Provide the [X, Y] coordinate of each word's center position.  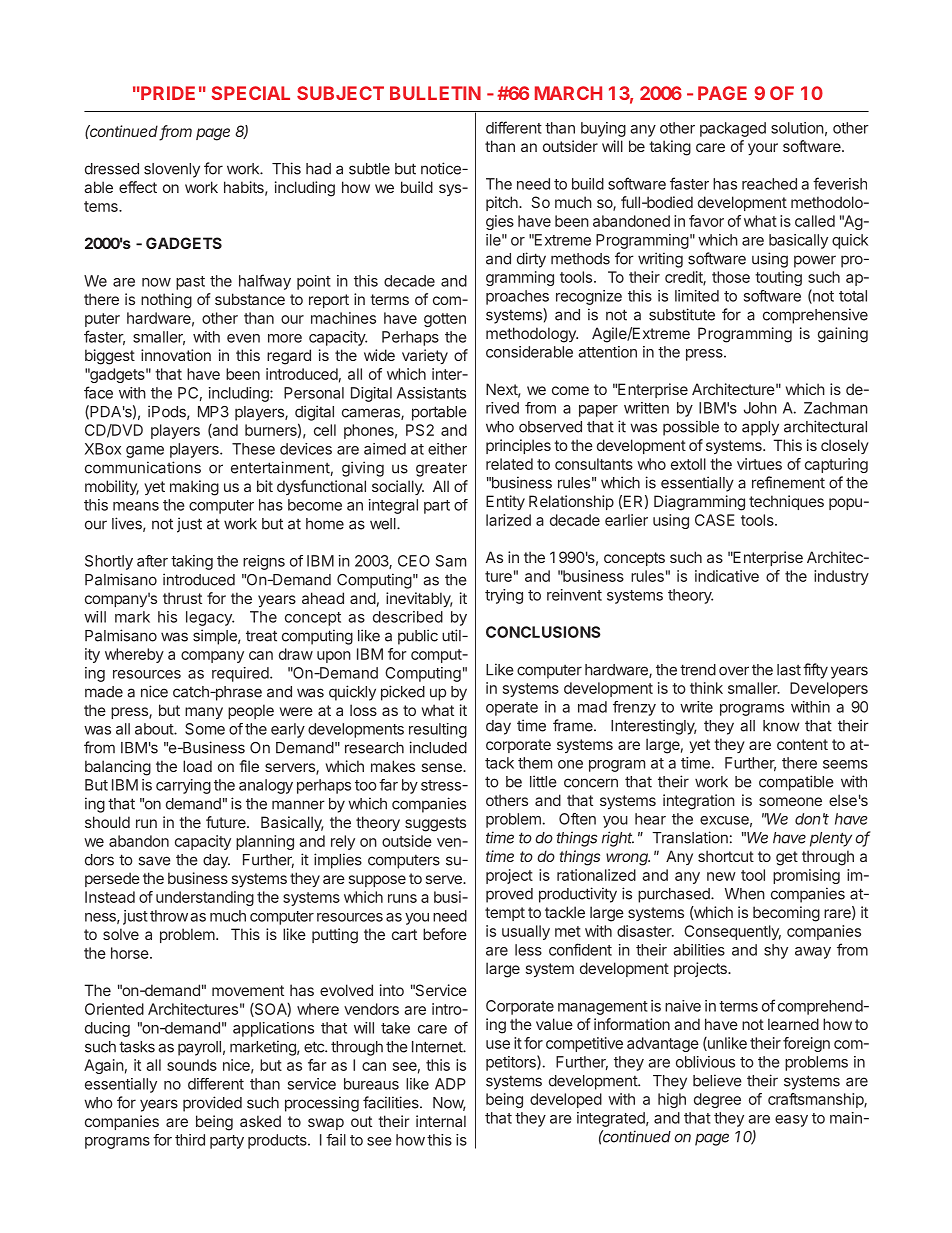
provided [212, 1104]
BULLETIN [435, 93]
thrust [182, 598]
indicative [727, 576]
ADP [450, 1084]
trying [504, 596]
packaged [733, 129]
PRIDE [167, 93]
